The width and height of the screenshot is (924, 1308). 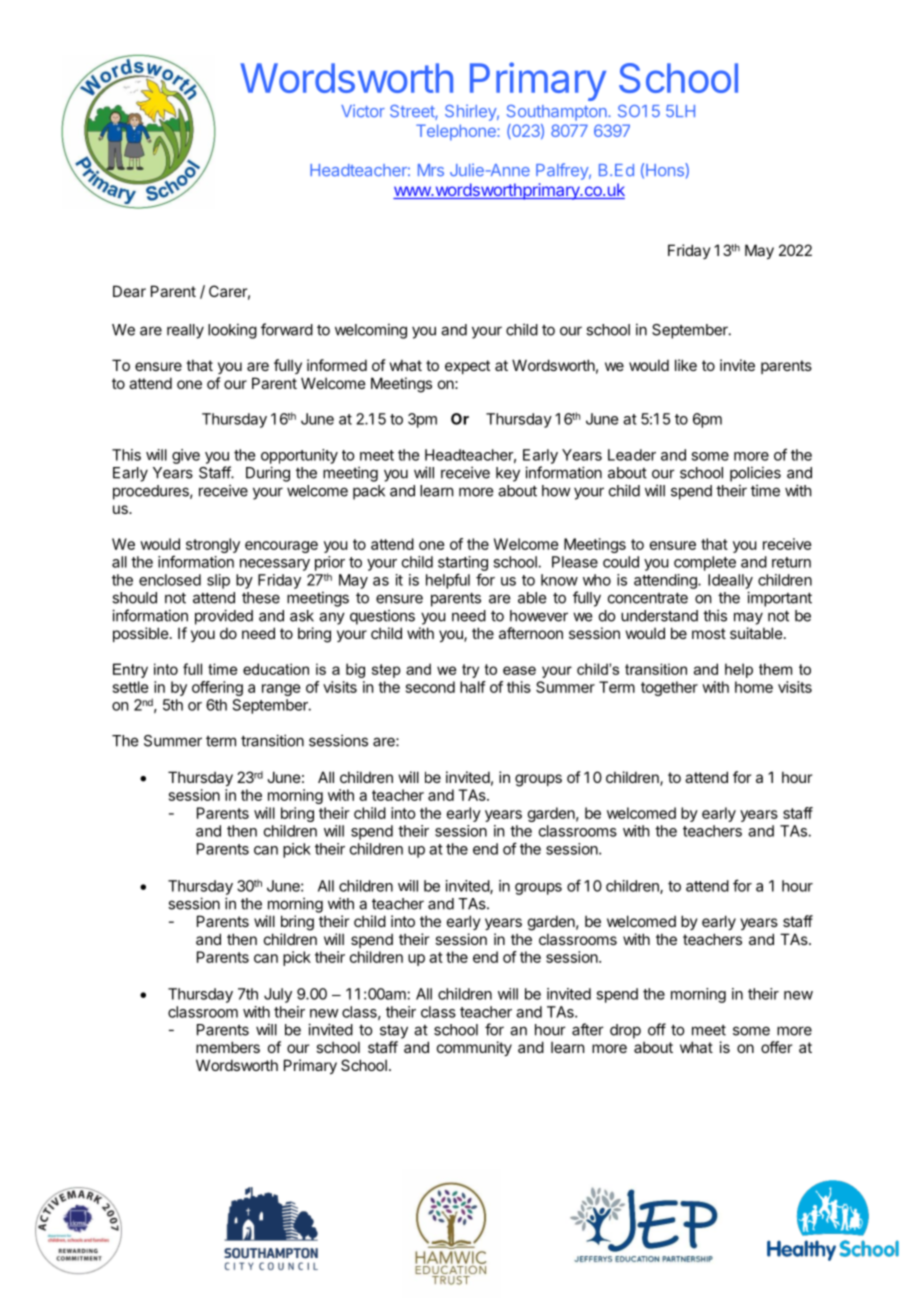 What do you see at coordinates (463, 563) in the screenshot?
I see `starting` at bounding box center [463, 563].
